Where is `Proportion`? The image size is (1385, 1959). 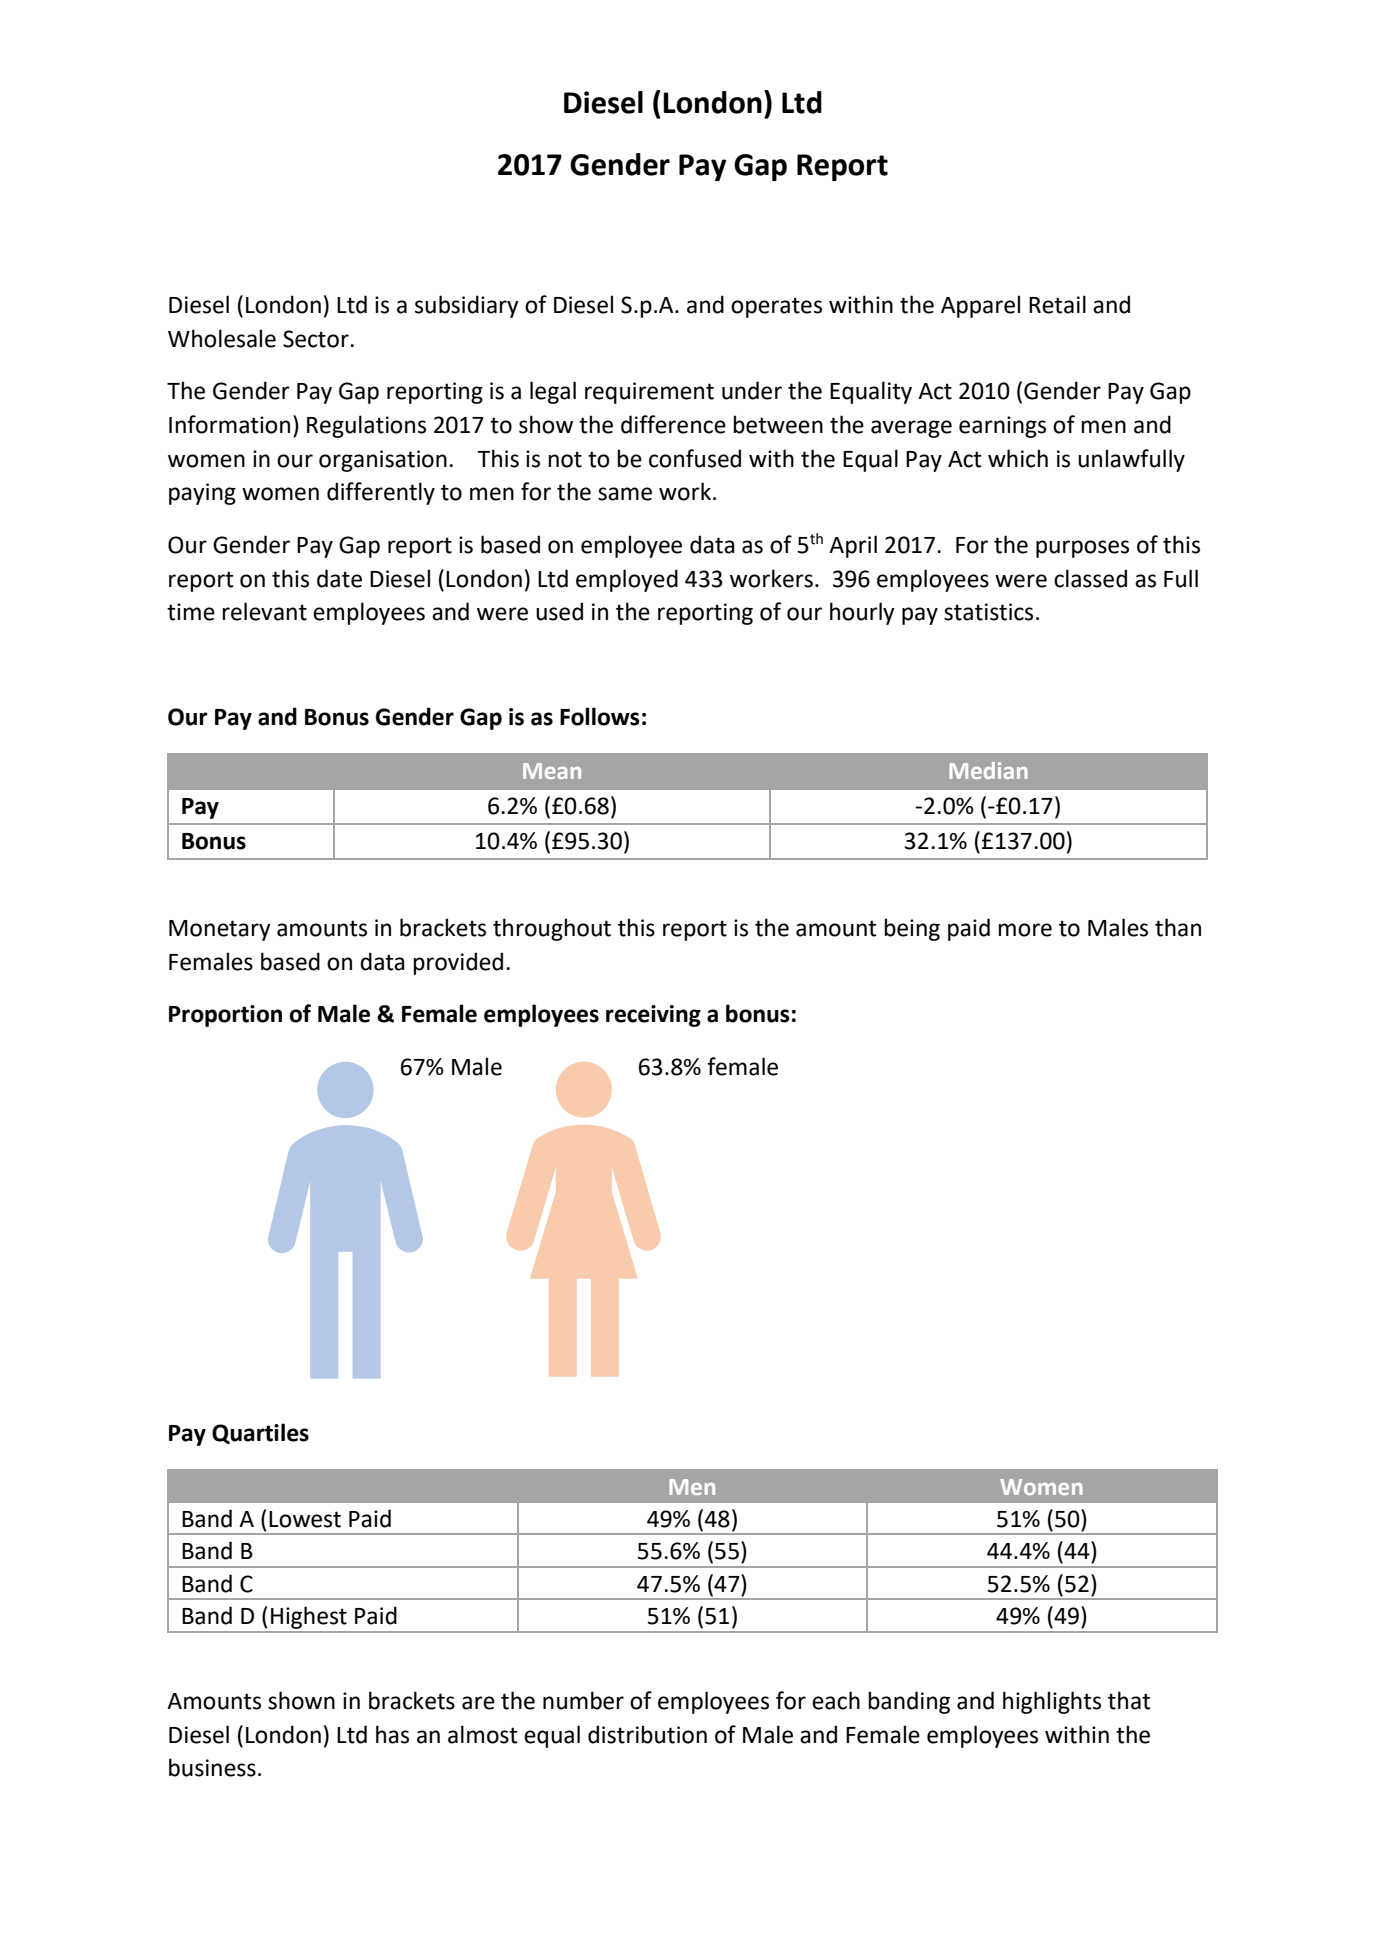
Proportion is located at coordinates (225, 1016).
